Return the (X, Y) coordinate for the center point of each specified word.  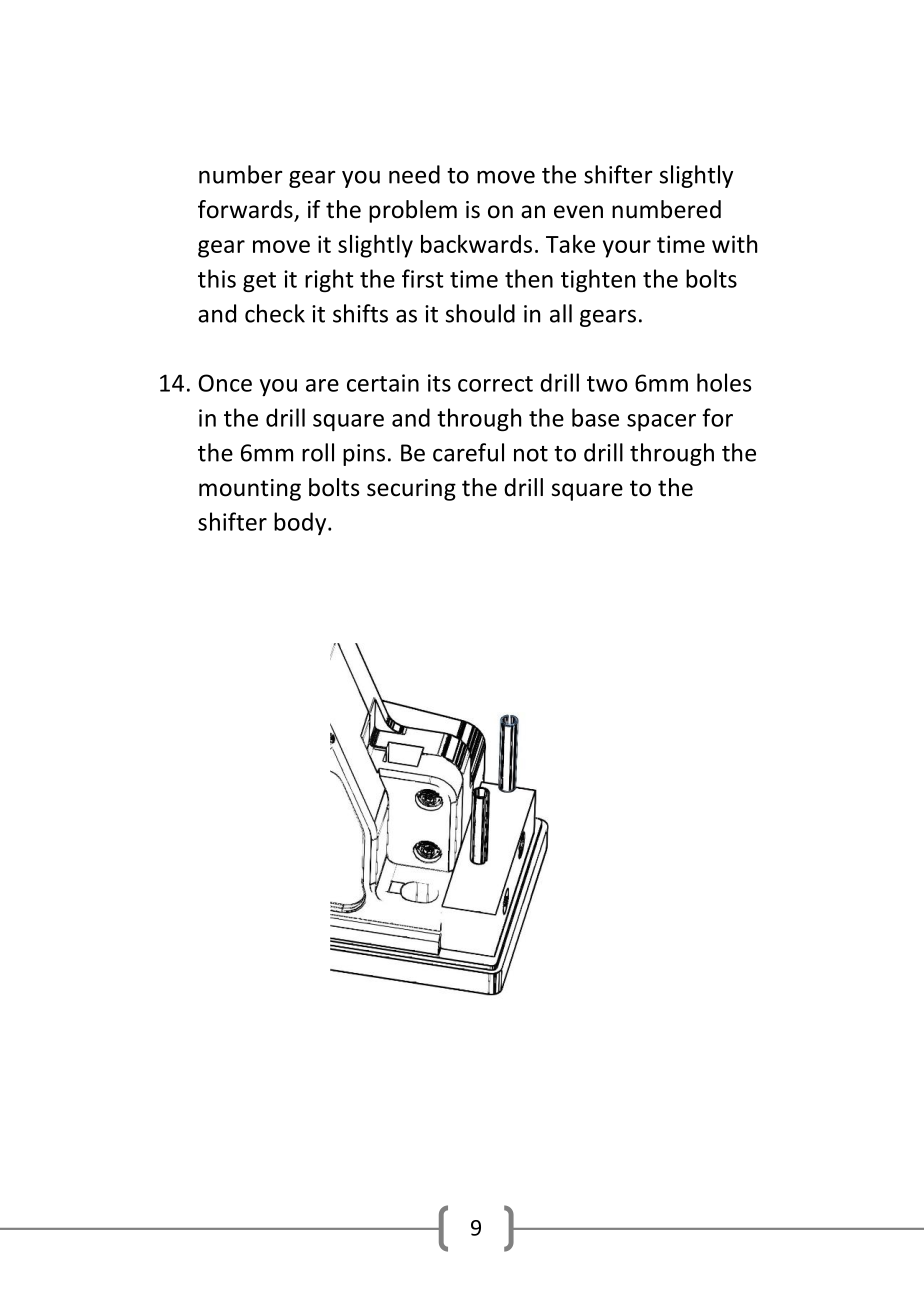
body (301, 523)
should (480, 313)
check (275, 313)
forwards (246, 210)
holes (724, 382)
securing (411, 490)
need (414, 174)
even (578, 212)
